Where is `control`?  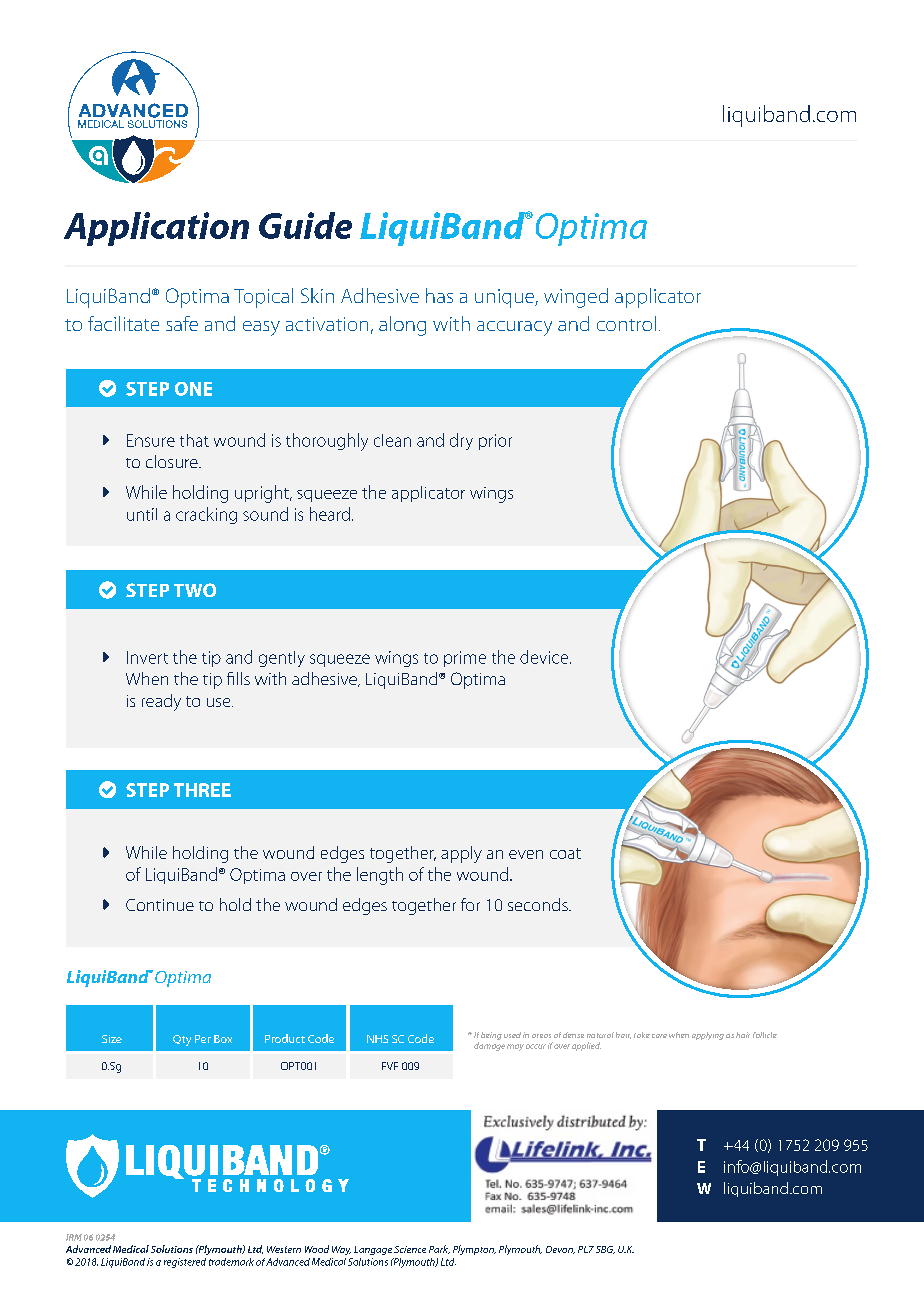 control is located at coordinates (626, 323).
